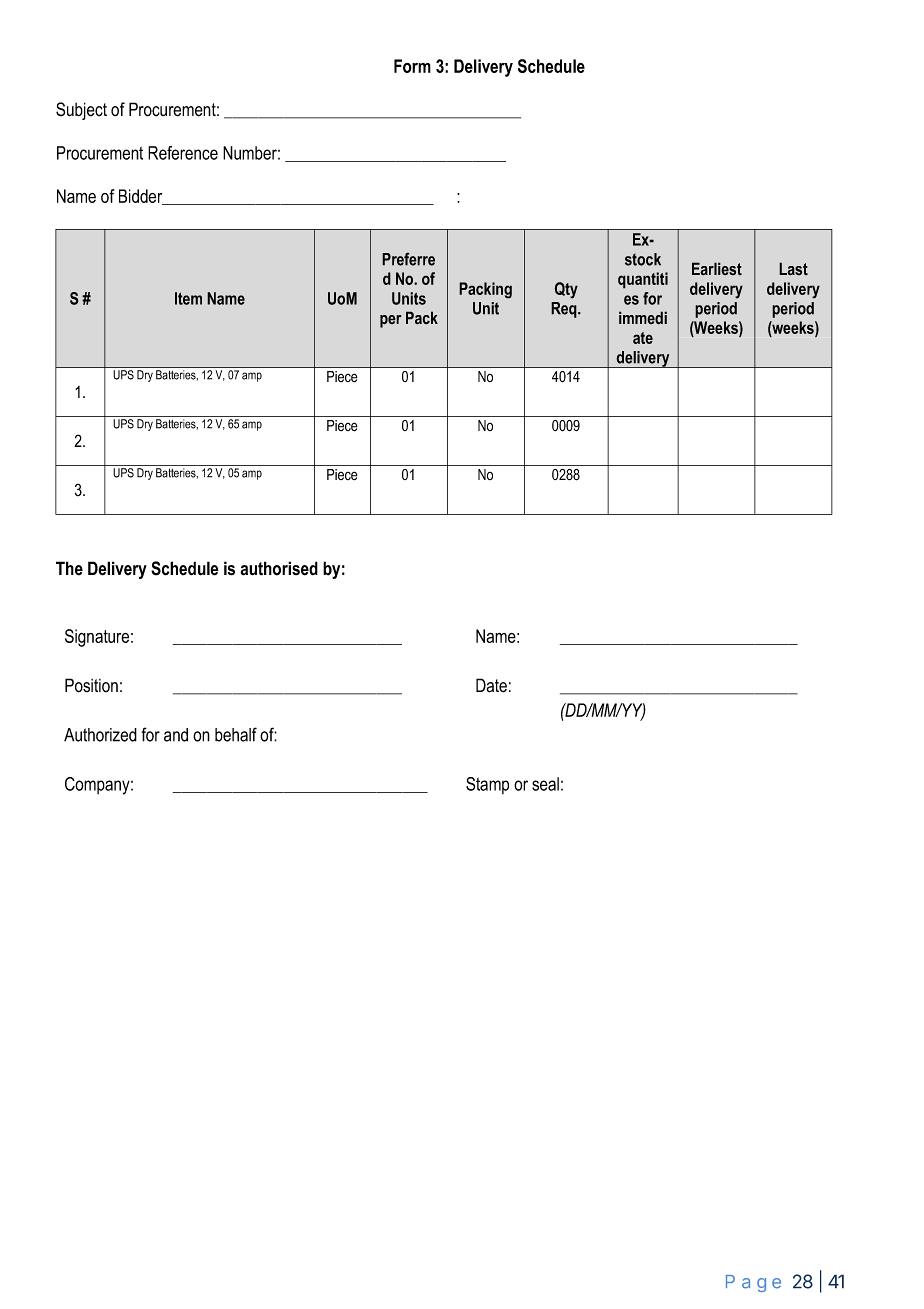  I want to click on and, so click(176, 735).
